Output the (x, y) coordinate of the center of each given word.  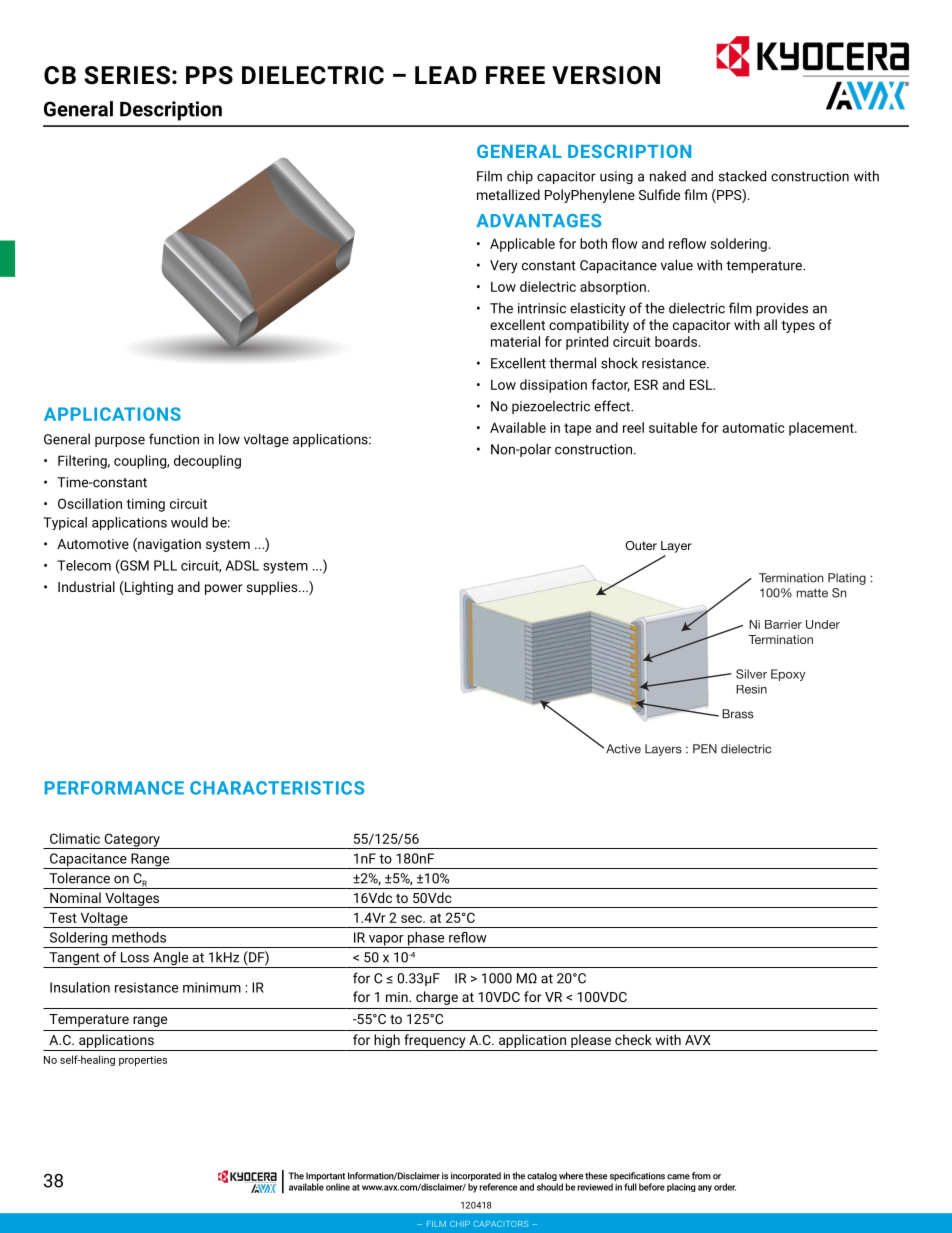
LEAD (446, 75)
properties (143, 1061)
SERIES (127, 75)
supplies (273, 588)
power (224, 589)
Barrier (783, 624)
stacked (742, 176)
